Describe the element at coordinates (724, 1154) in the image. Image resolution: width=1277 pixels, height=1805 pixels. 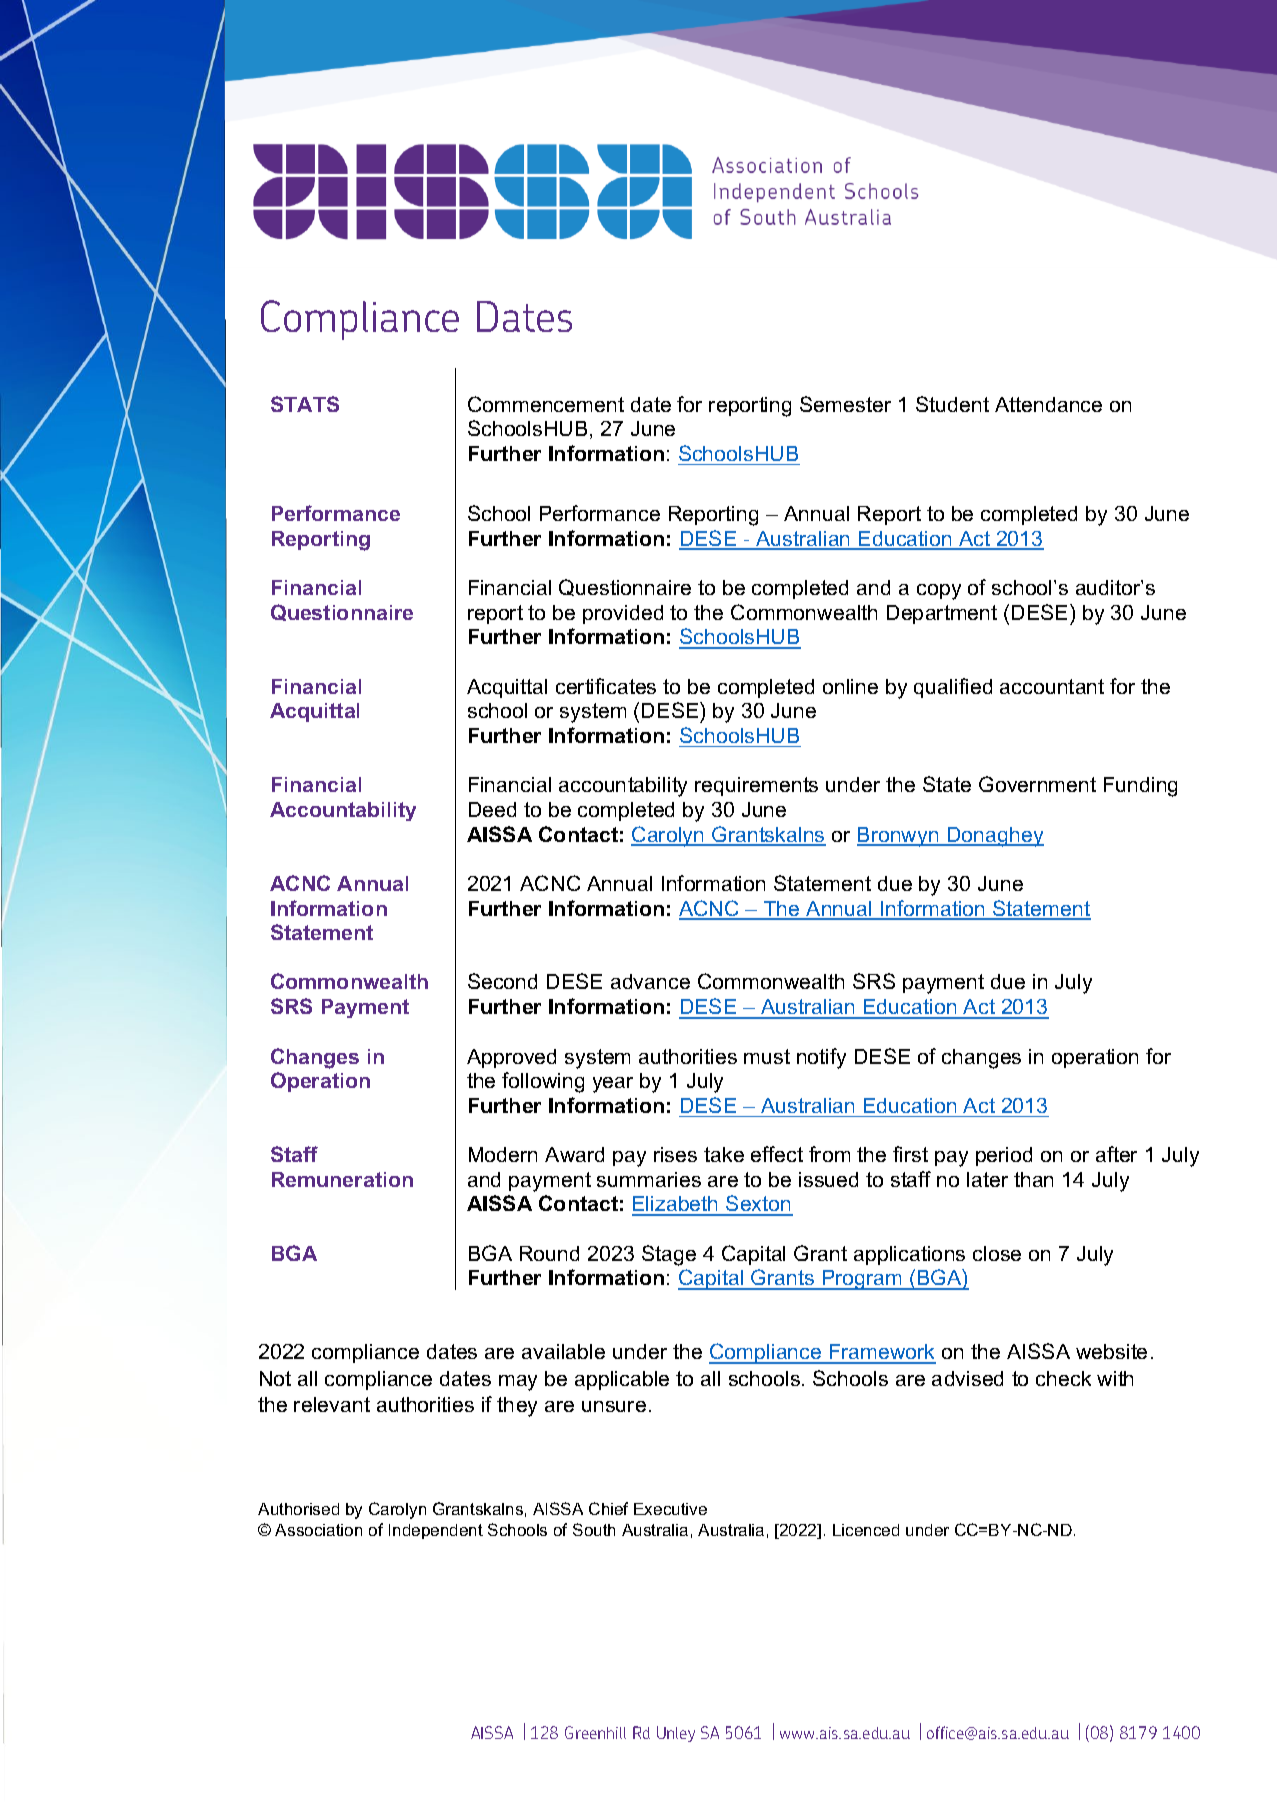
I see `take` at that location.
